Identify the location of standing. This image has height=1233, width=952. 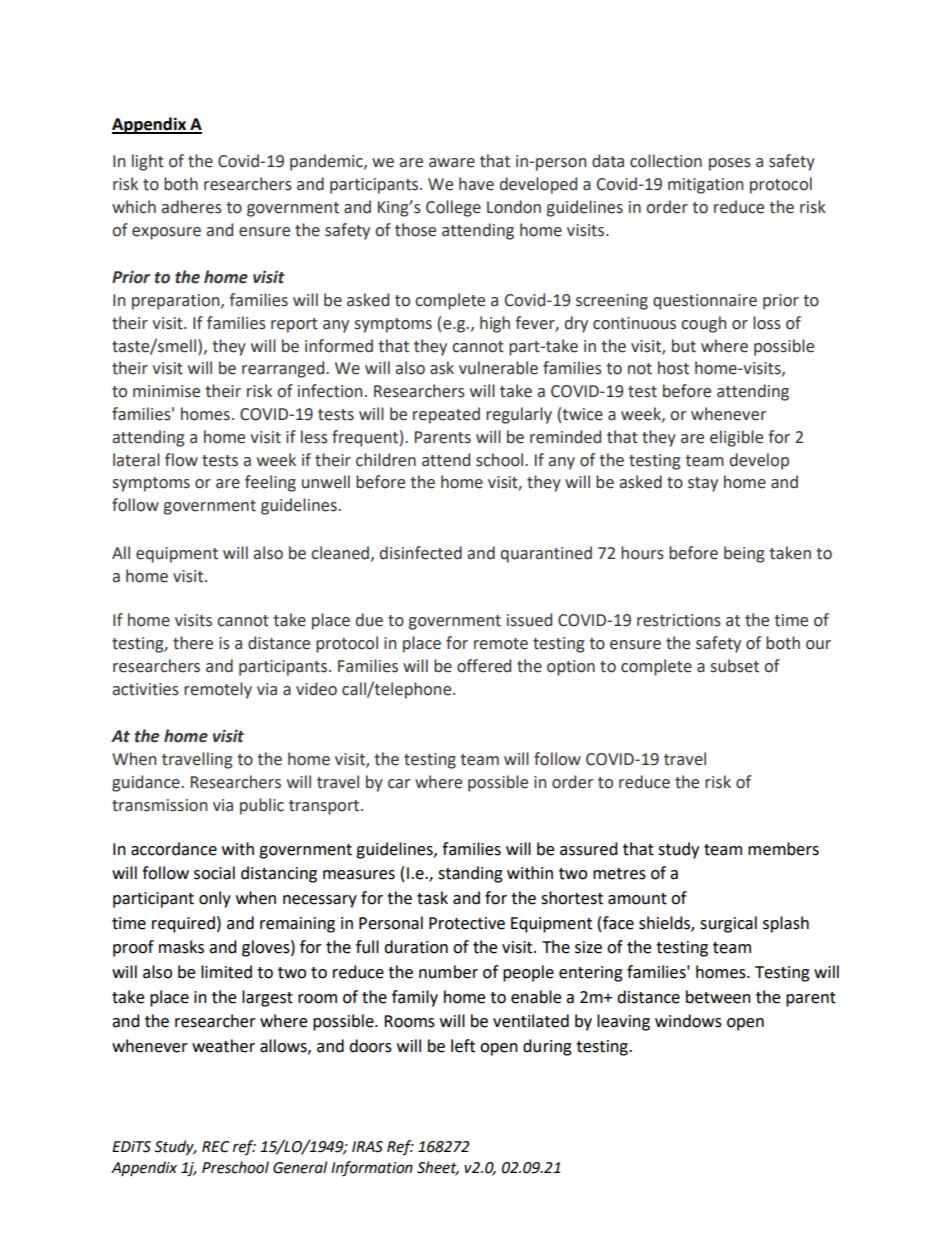
(470, 874).
